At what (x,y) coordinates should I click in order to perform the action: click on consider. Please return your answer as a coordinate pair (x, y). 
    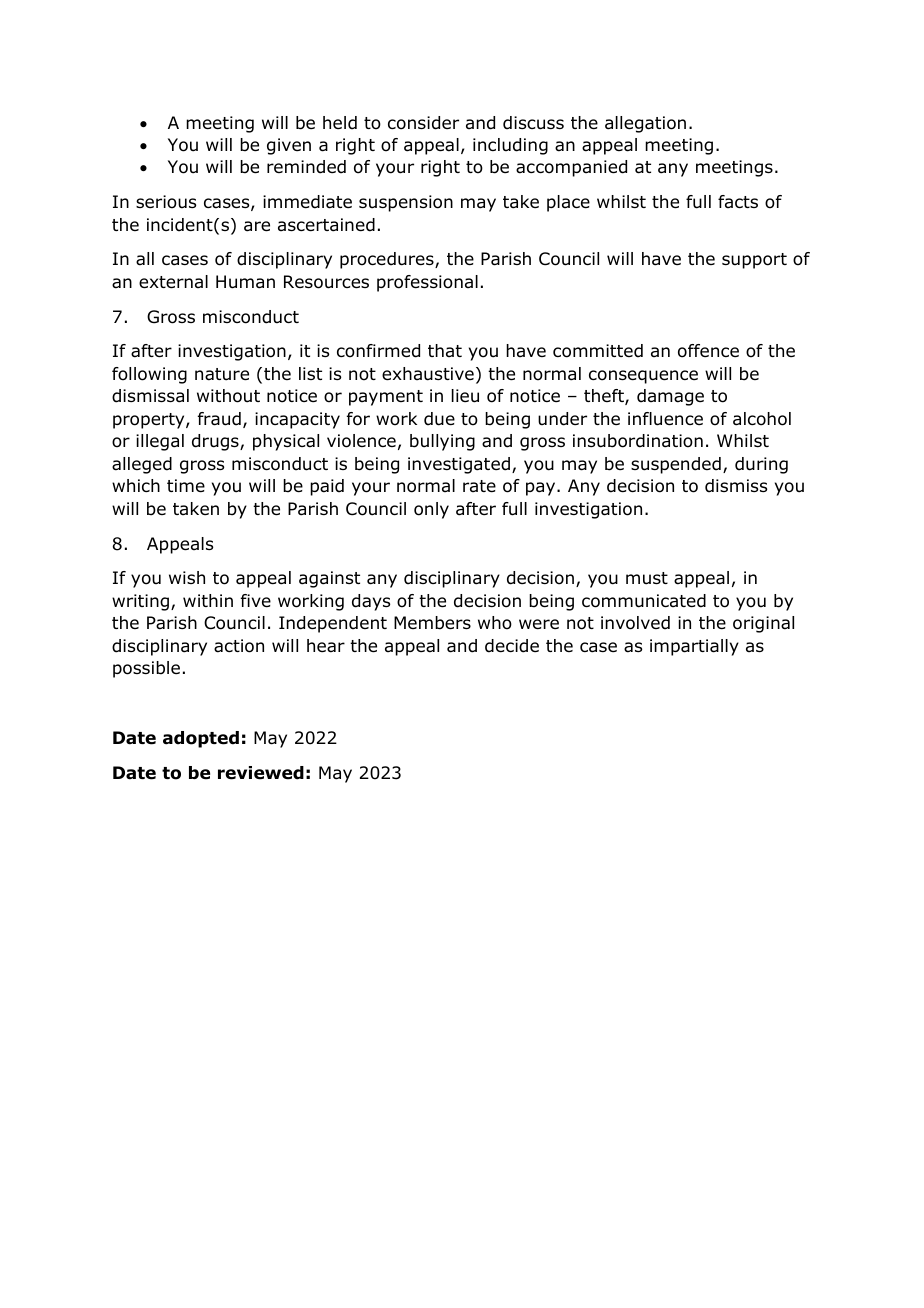
    Looking at the image, I should click on (423, 123).
